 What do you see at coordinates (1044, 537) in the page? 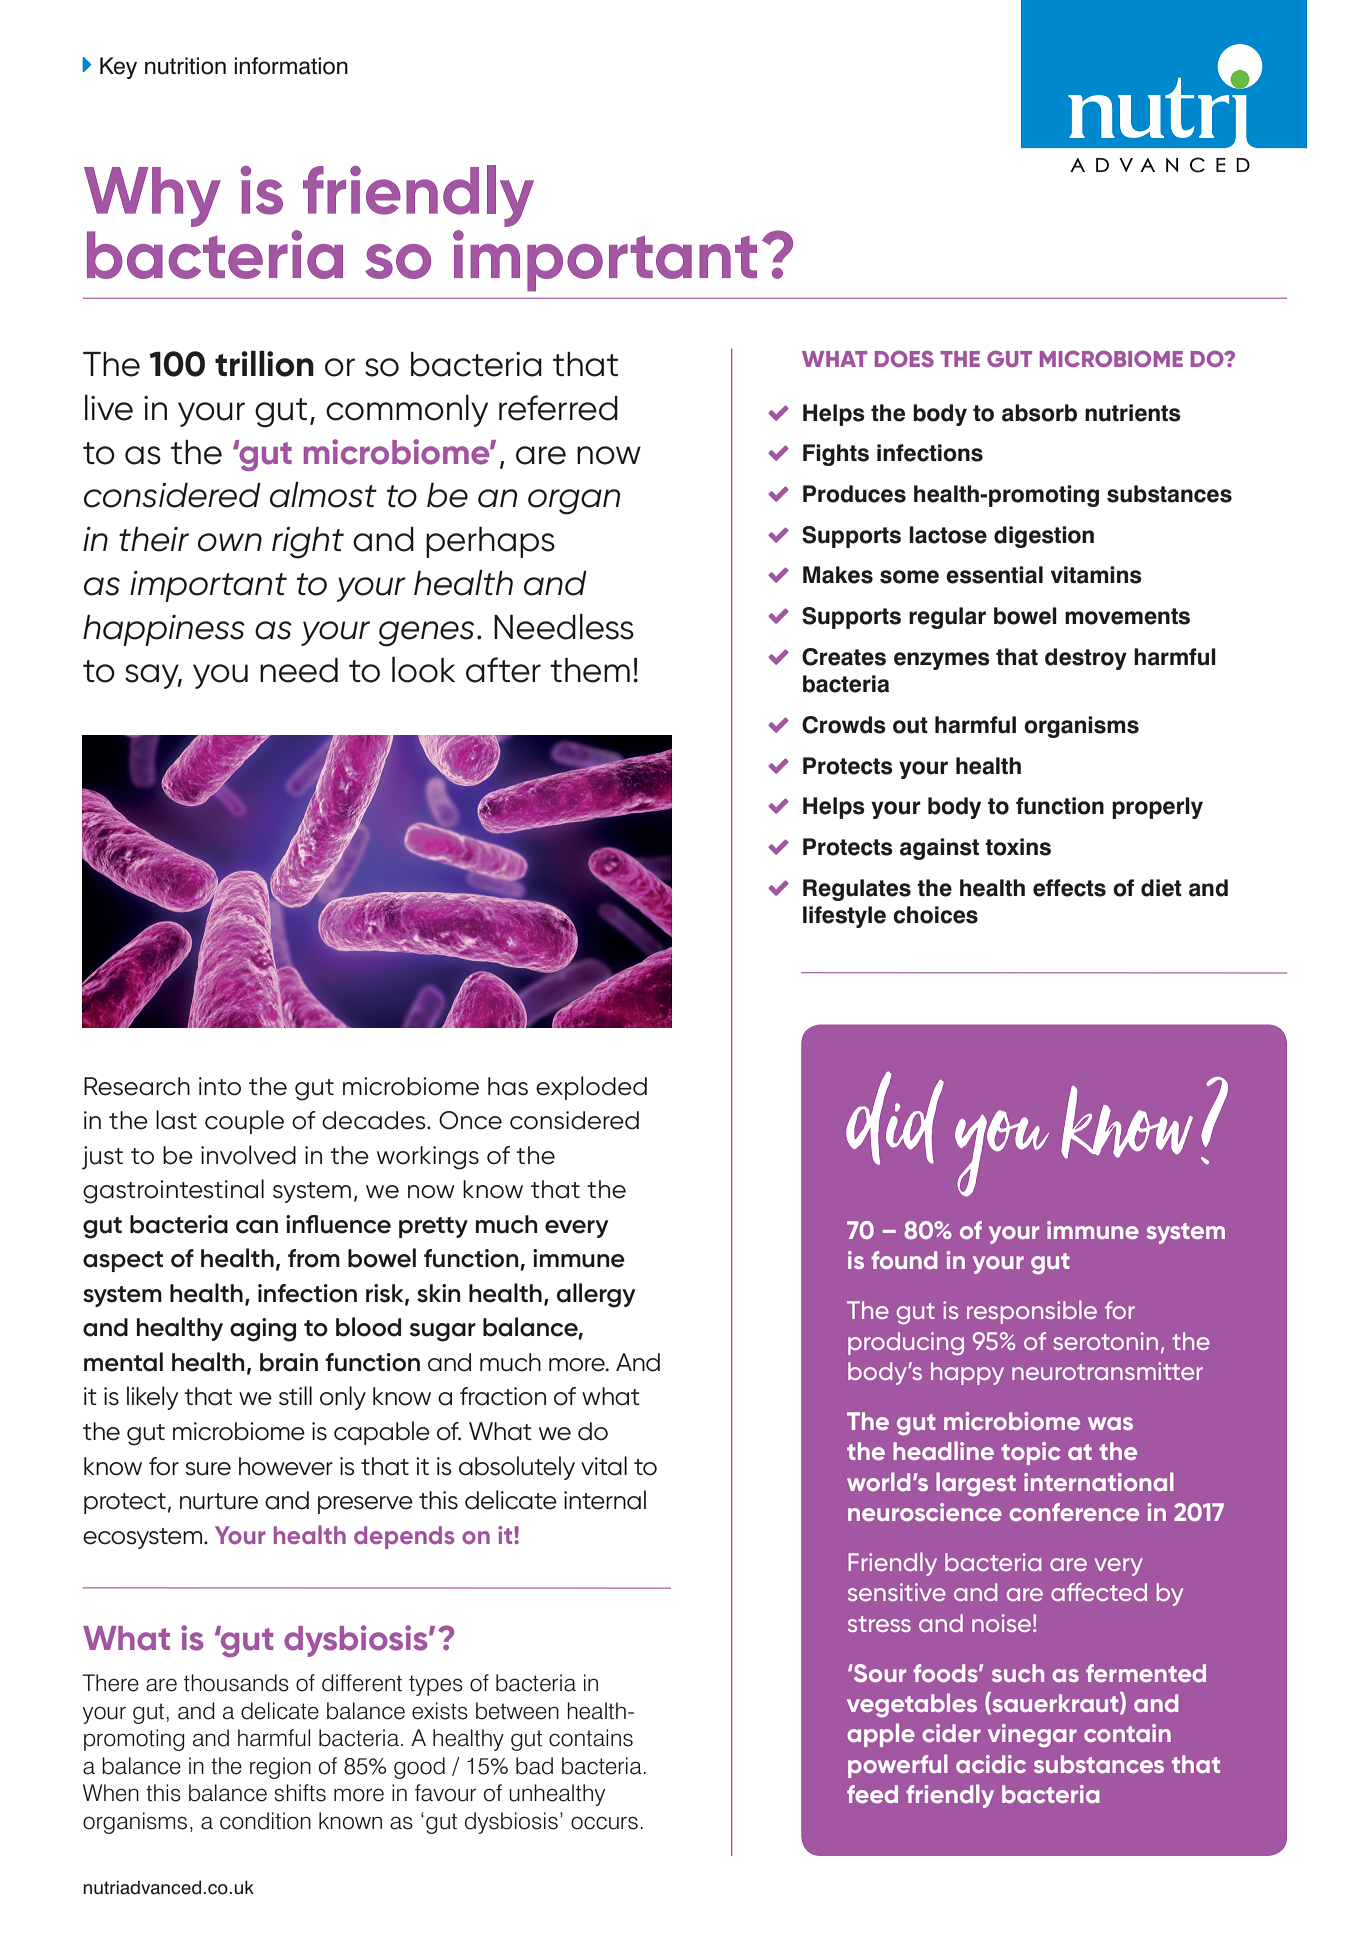
I see `digestion` at bounding box center [1044, 537].
